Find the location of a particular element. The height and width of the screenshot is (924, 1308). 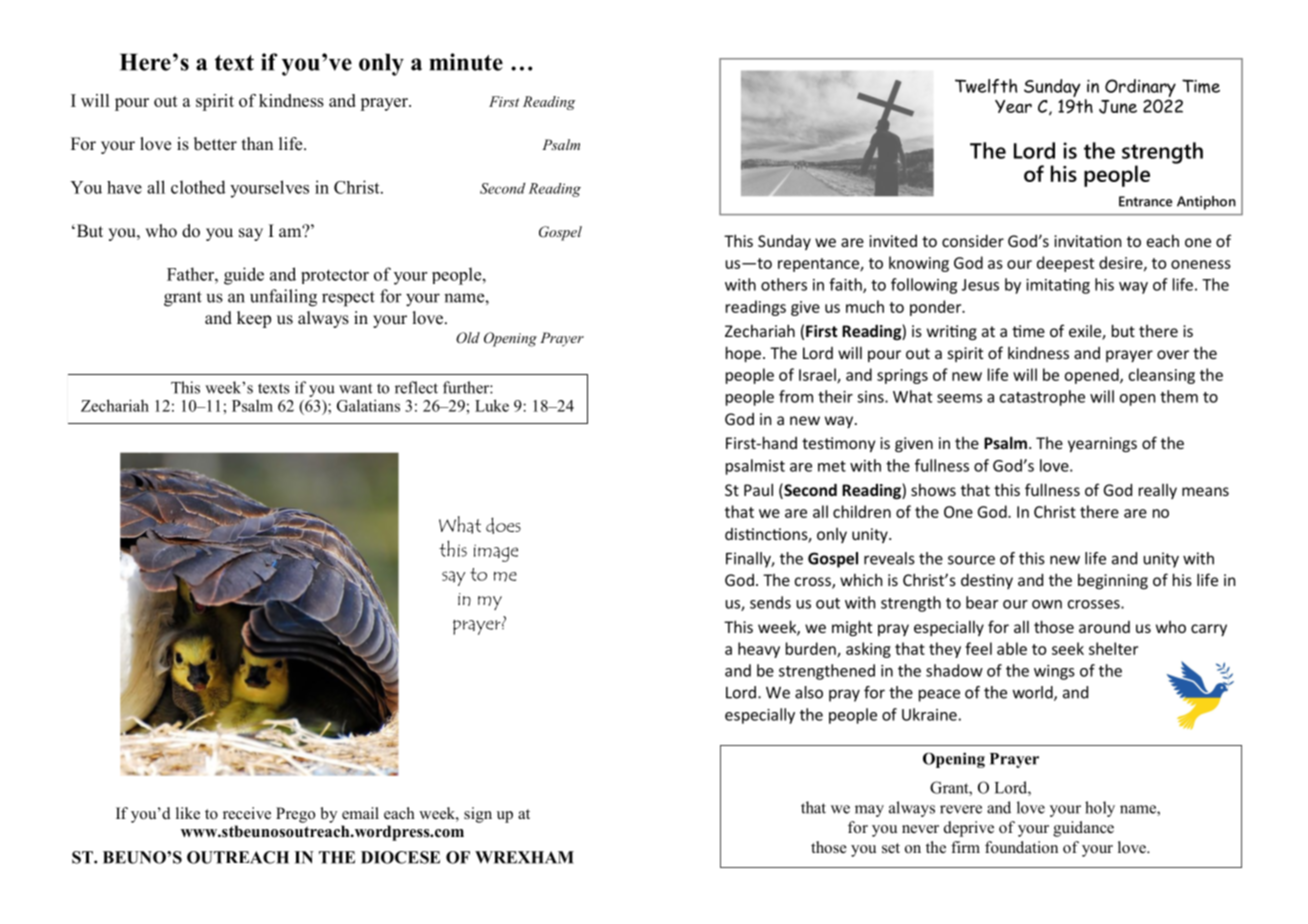

Ordinary is located at coordinates (1140, 89).
